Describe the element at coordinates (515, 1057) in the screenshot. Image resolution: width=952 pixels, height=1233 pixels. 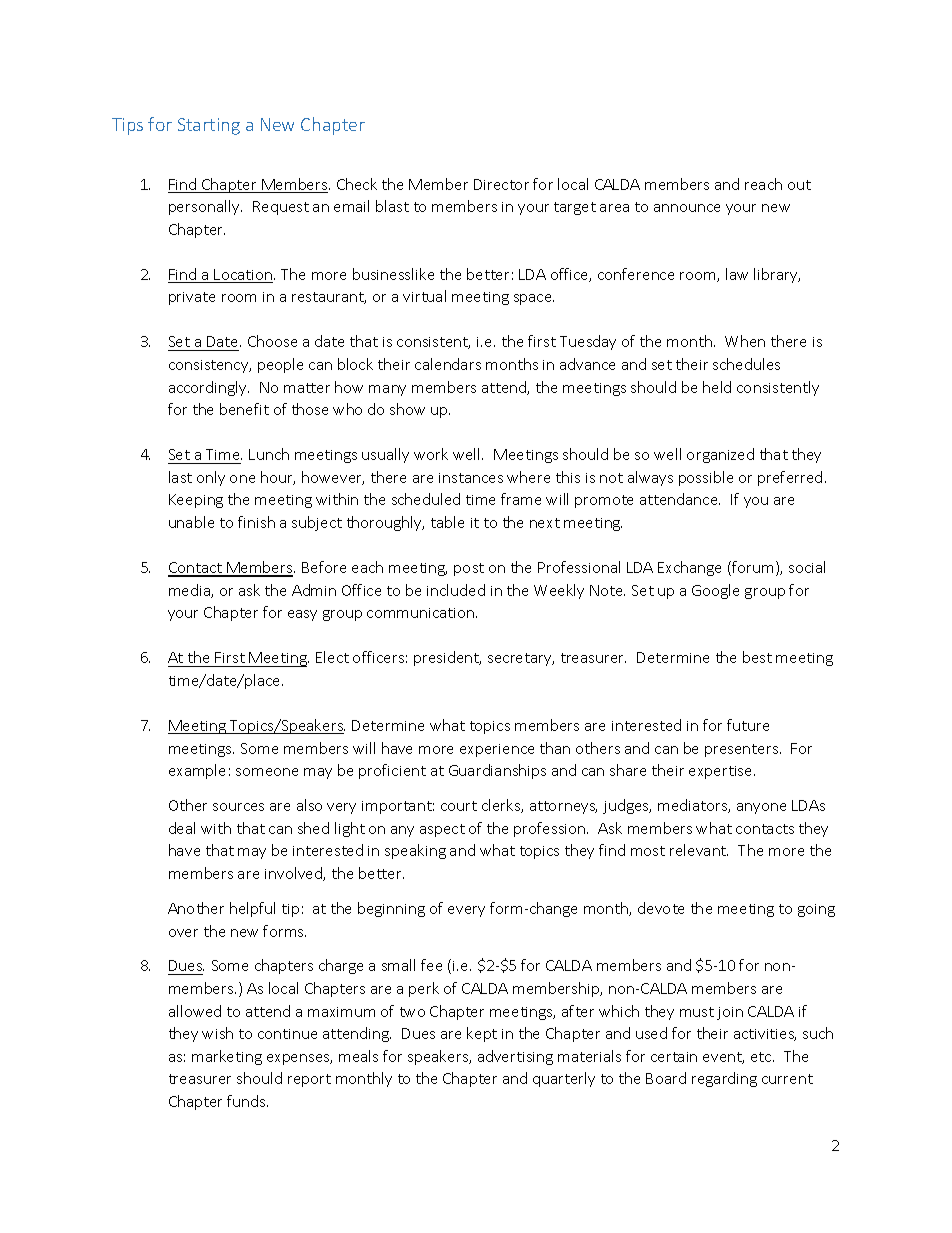
I see `advertising` at that location.
